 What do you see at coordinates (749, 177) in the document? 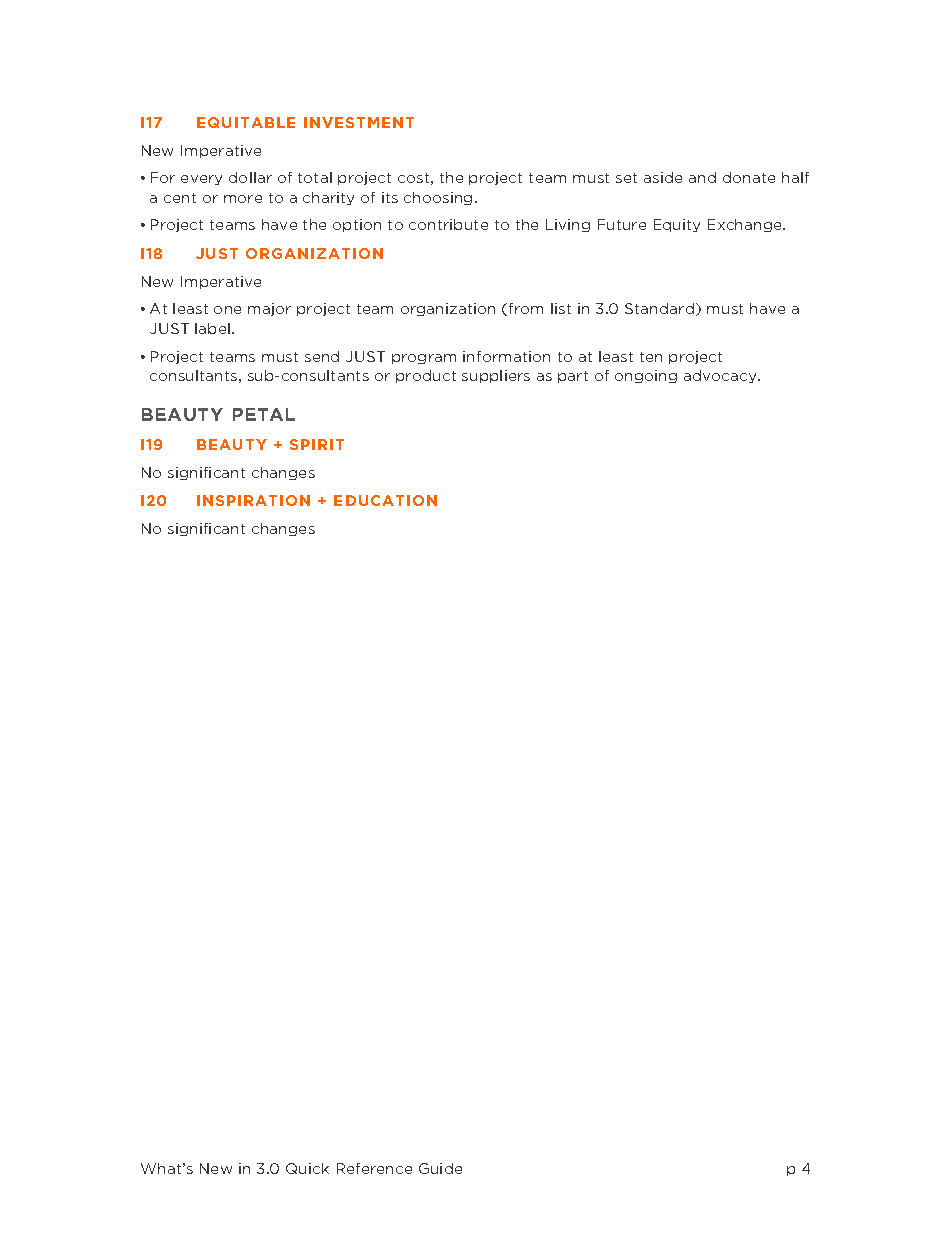
I see `donate` at bounding box center [749, 177].
